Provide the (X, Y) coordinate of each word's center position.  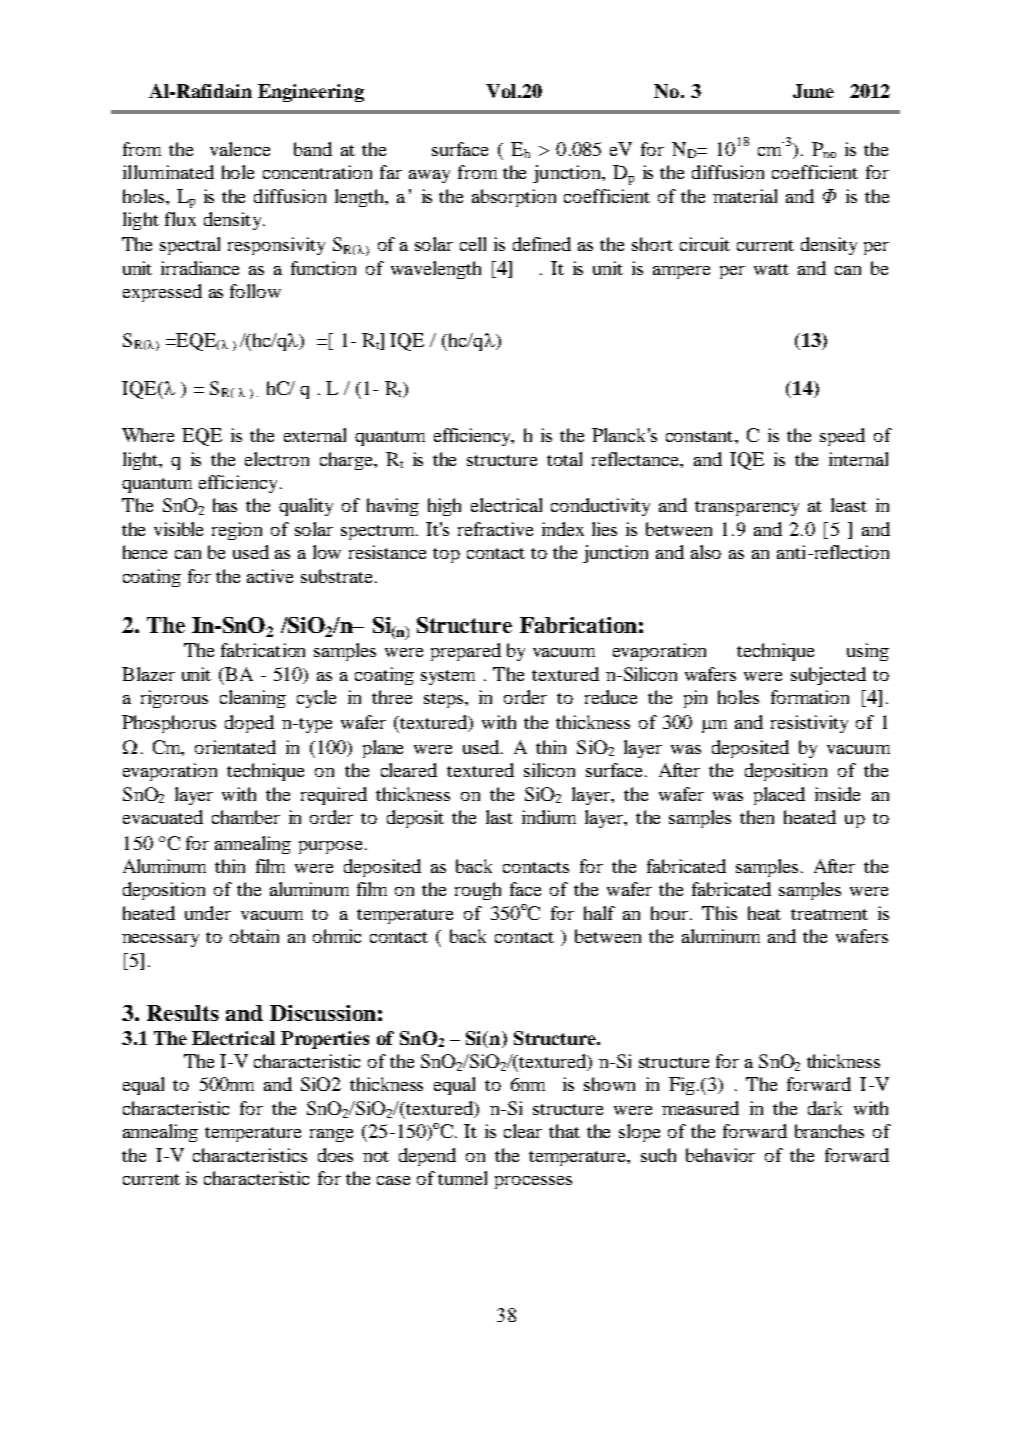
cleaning (253, 699)
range (331, 1135)
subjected (828, 676)
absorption (514, 198)
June (813, 91)
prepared (466, 652)
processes (533, 1182)
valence (240, 149)
